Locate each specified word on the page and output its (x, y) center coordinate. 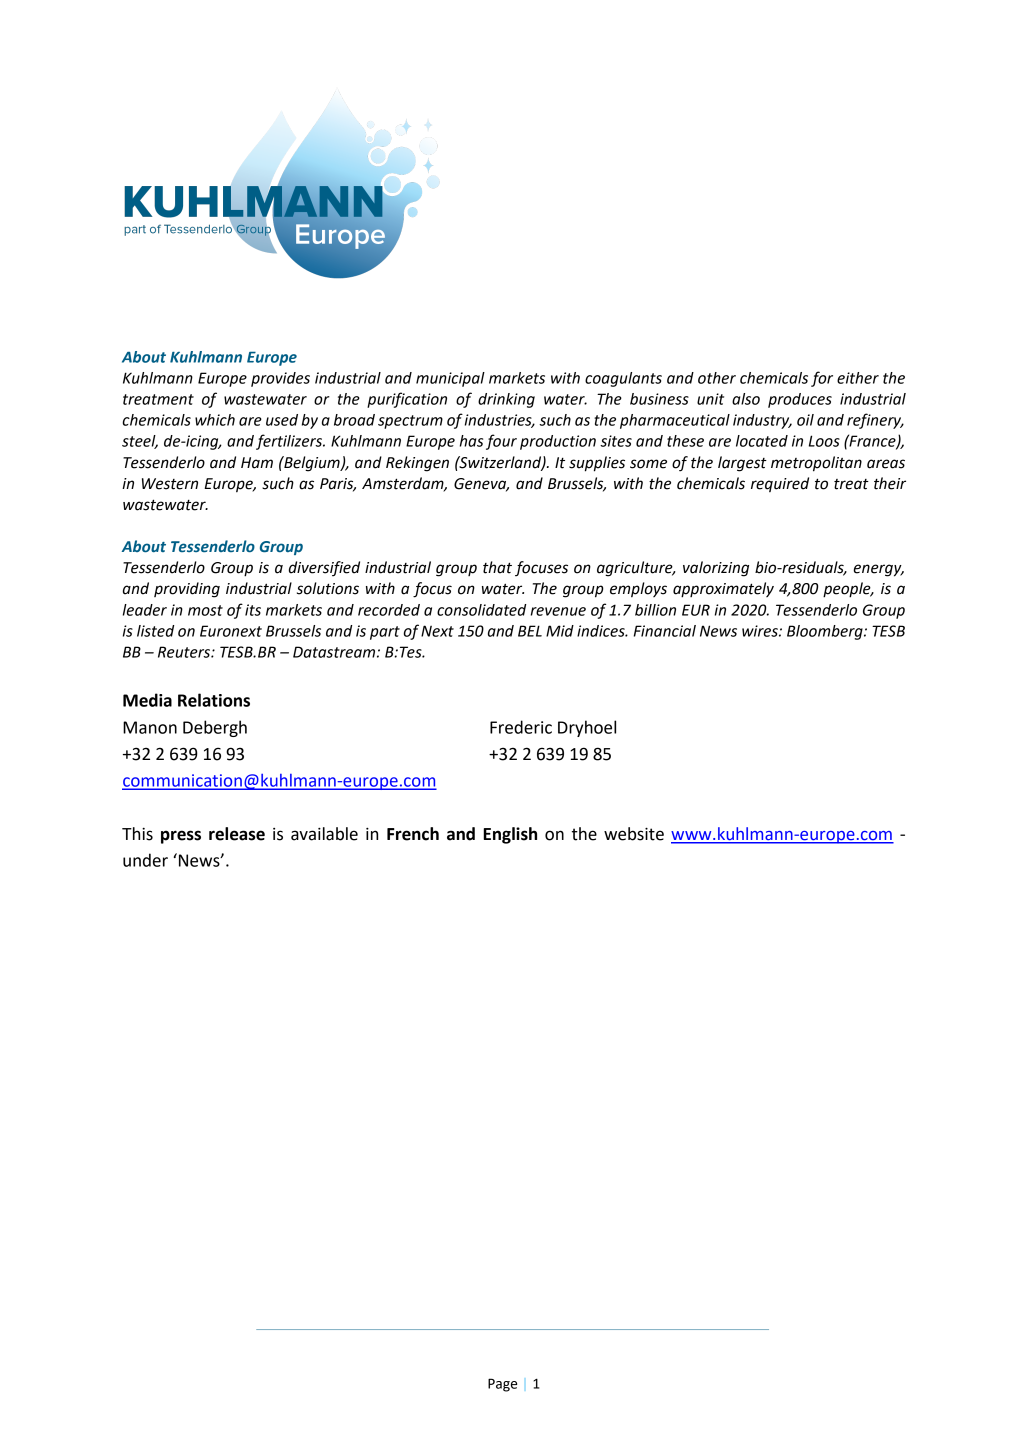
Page (502, 1385)
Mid (560, 631)
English (510, 835)
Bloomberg (826, 632)
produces (800, 400)
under (145, 860)
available (324, 834)
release (237, 834)
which (215, 420)
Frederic (521, 727)
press (181, 837)
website (634, 834)
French (413, 834)
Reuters (185, 652)
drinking (506, 400)
